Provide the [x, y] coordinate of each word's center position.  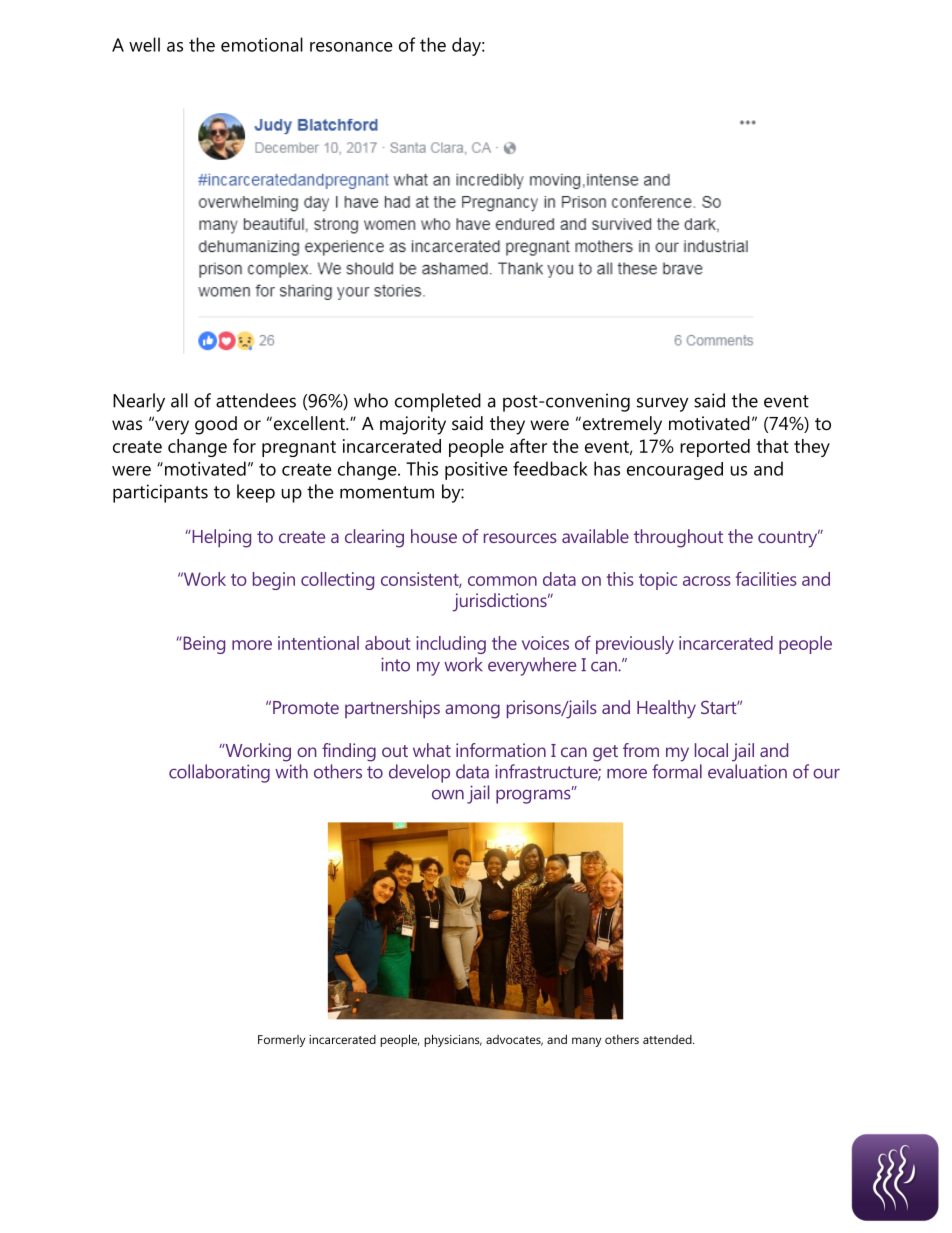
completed [438, 402]
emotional [262, 44]
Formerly [281, 1041]
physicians [453, 1040]
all [179, 400]
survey [663, 404]
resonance [351, 47]
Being [203, 645]
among [472, 711]
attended [668, 1039]
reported [715, 448]
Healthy [666, 709]
